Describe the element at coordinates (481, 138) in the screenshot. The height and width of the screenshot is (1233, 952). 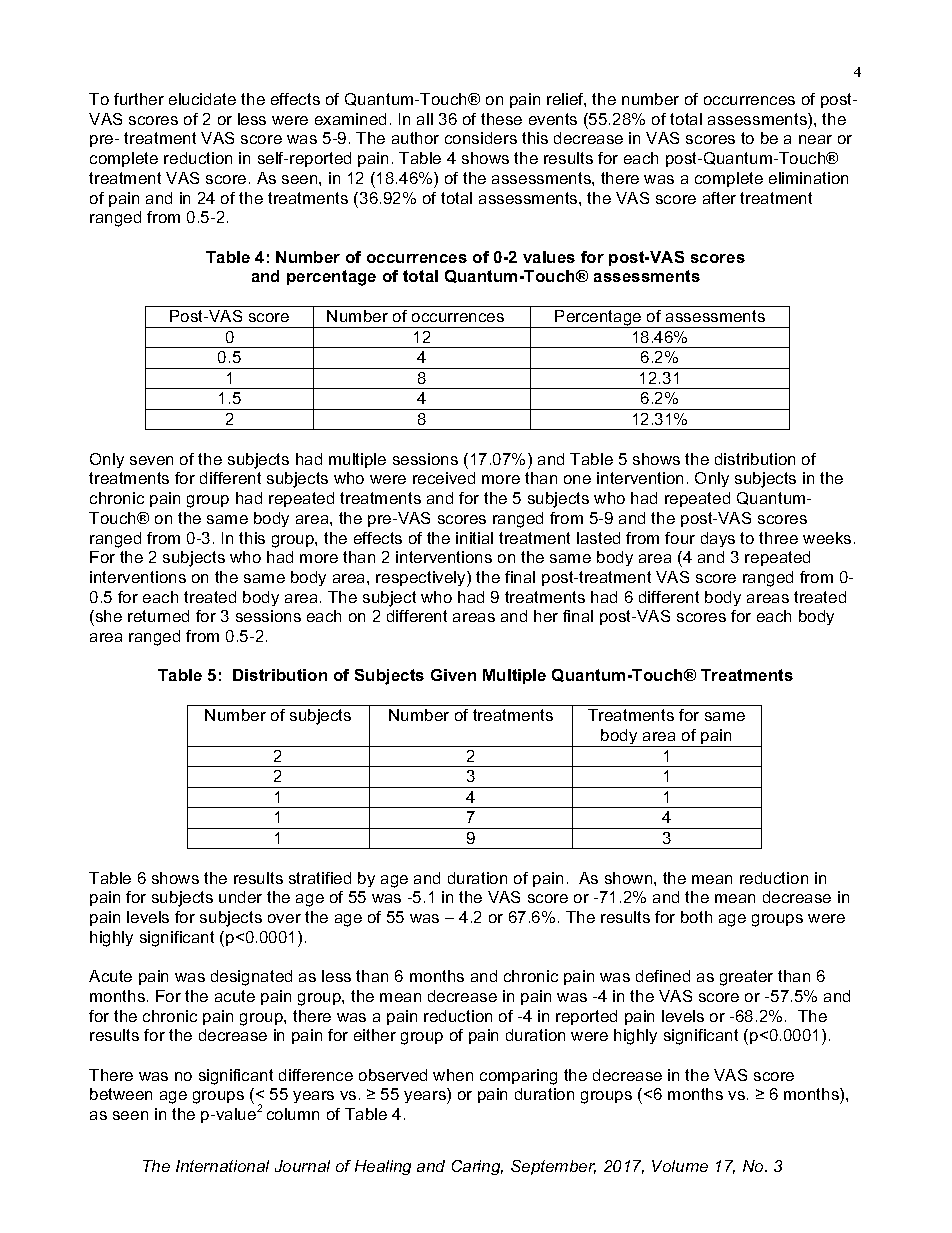
I see `considers` at that location.
